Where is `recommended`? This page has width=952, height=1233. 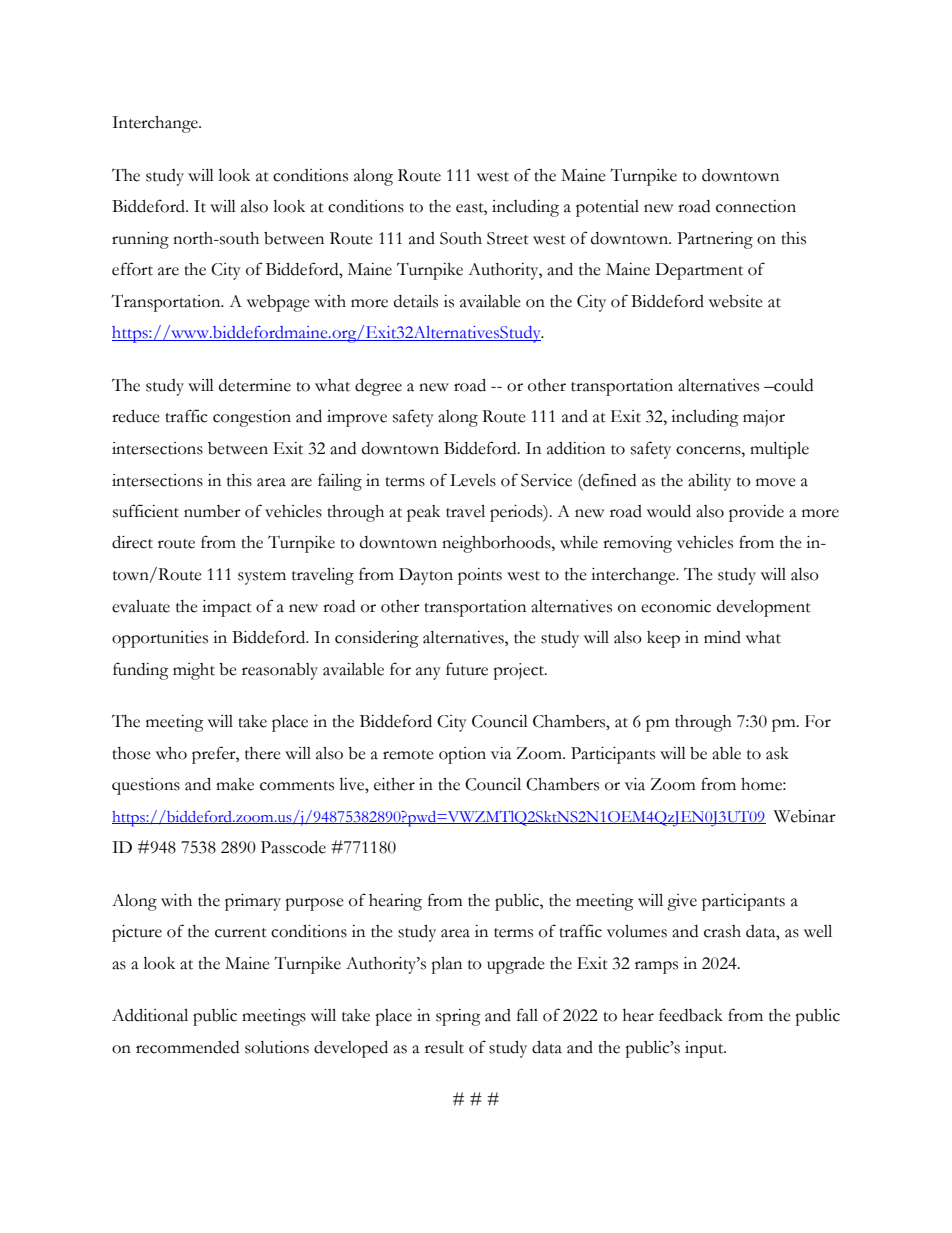 recommended is located at coordinates (187, 1047).
